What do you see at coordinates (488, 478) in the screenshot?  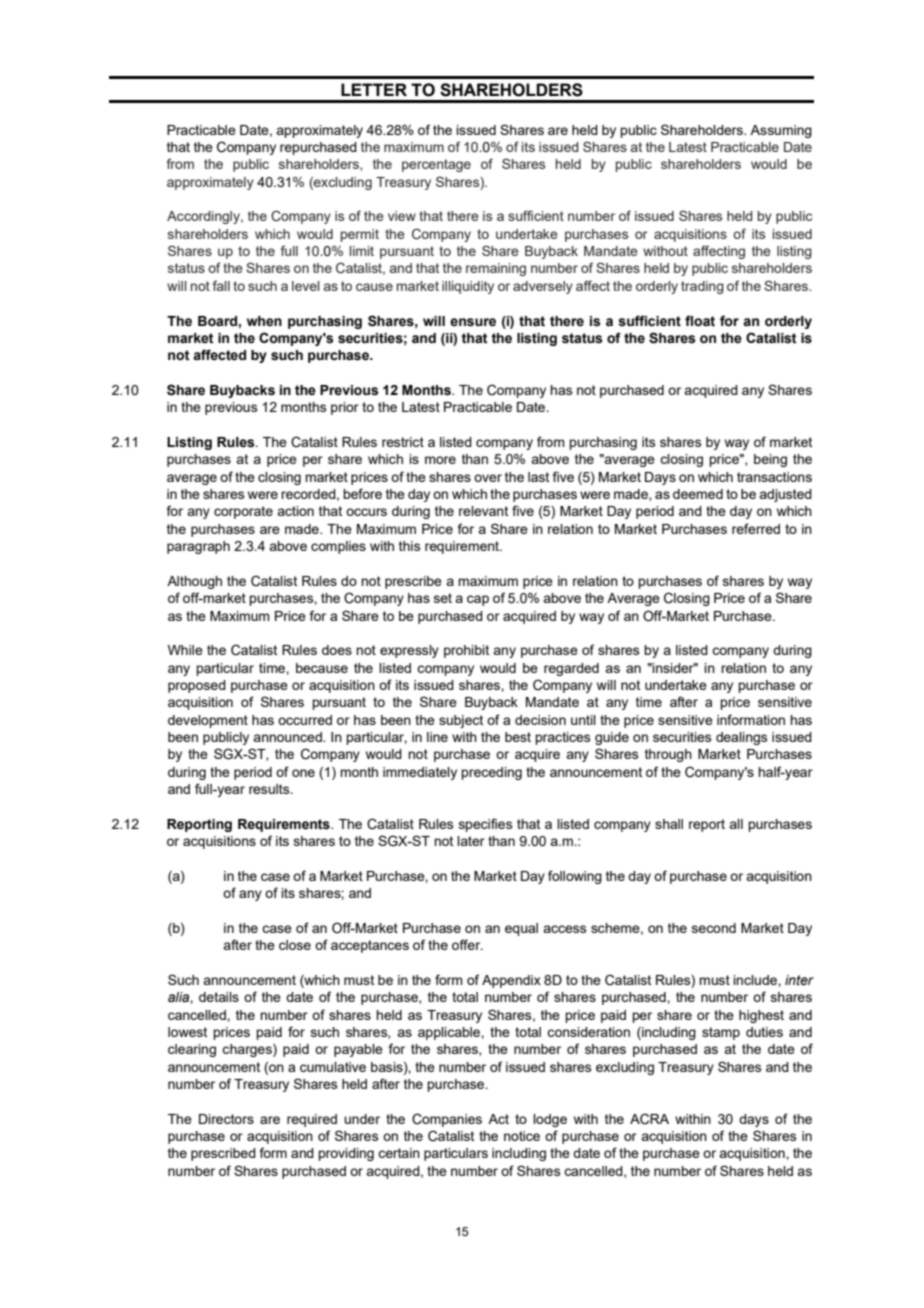 I see `over` at bounding box center [488, 478].
